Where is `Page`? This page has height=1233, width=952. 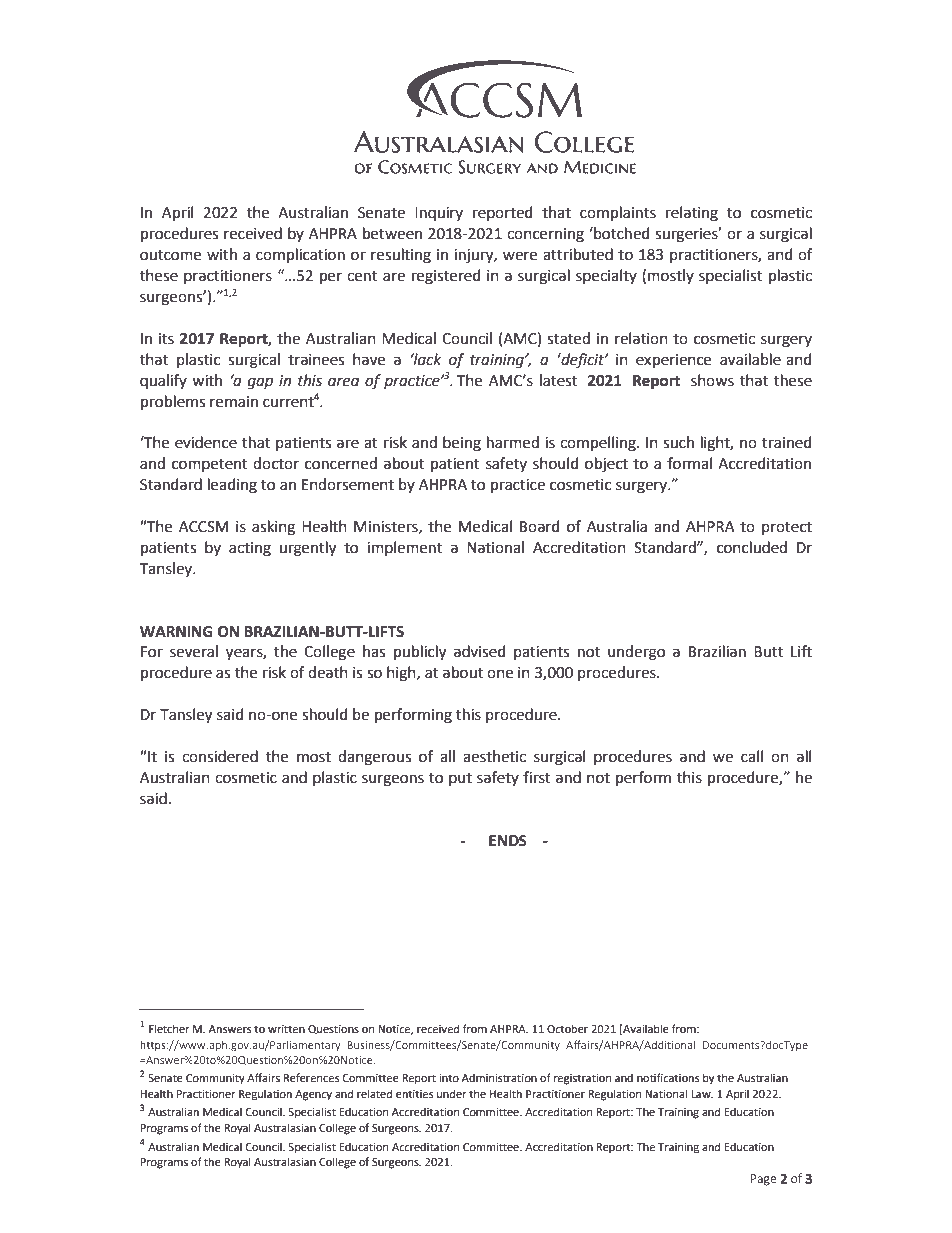
Page is located at coordinates (764, 1180).
